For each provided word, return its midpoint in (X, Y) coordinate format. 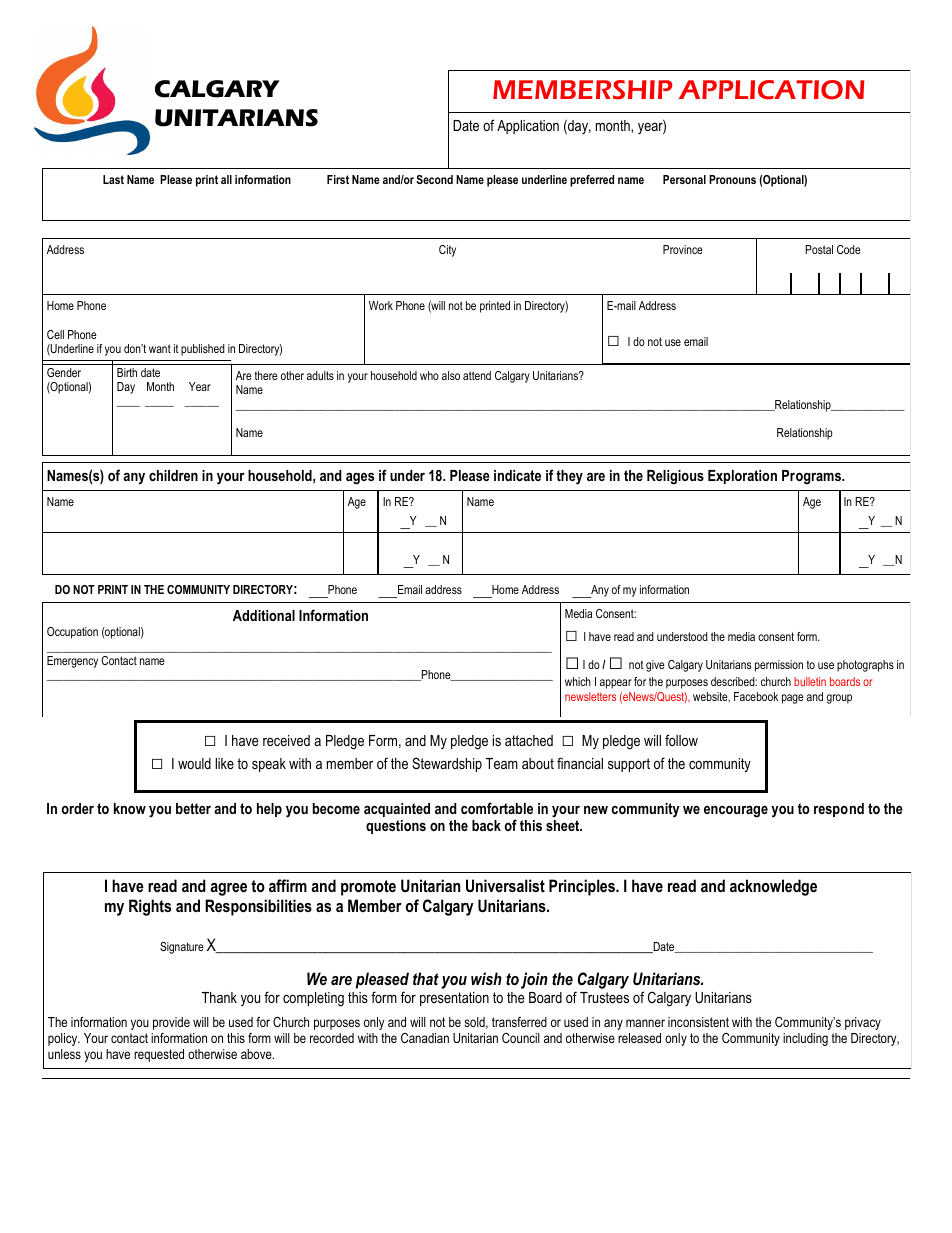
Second (434, 179)
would (194, 763)
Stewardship (447, 764)
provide (171, 1023)
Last (113, 179)
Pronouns (732, 179)
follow (681, 740)
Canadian (425, 1038)
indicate (517, 475)
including (805, 1039)
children (173, 475)
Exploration (742, 477)
